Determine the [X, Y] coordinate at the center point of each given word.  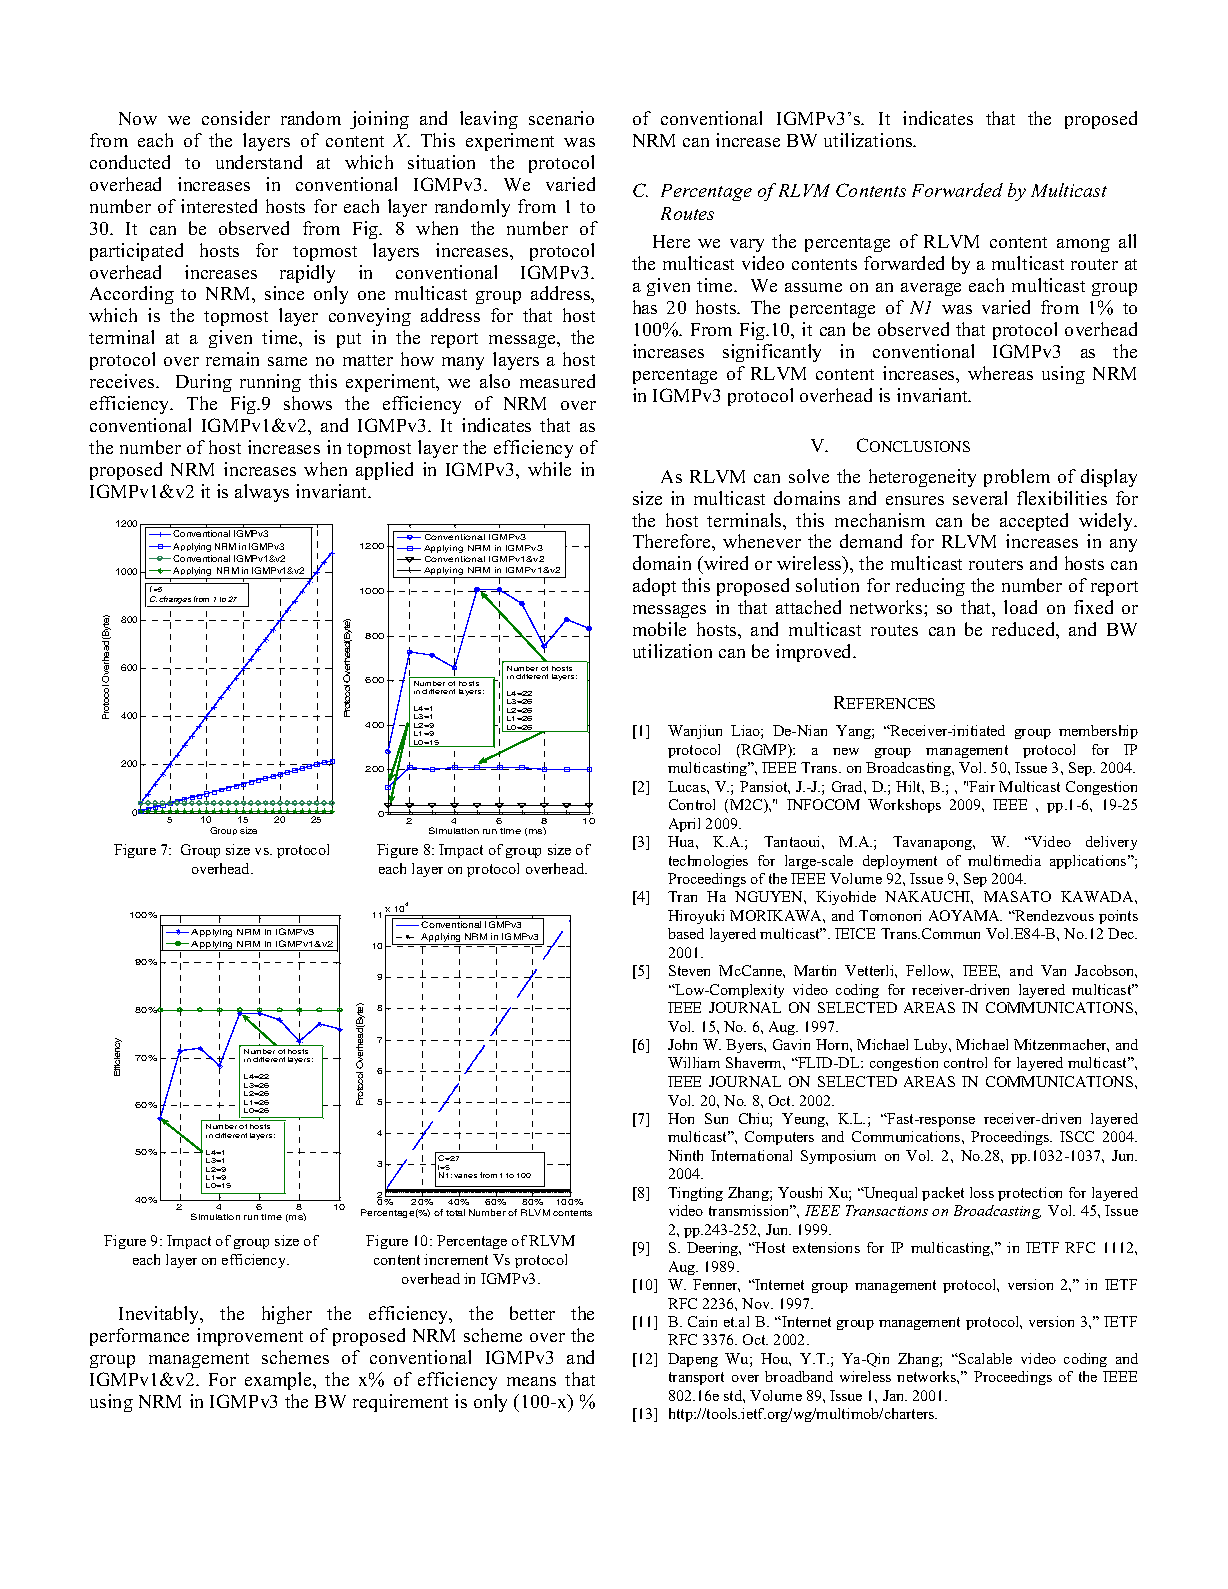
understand [259, 162]
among [1083, 245]
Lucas [688, 786]
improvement [250, 1337]
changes [175, 601]
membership [1098, 732]
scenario [561, 118]
